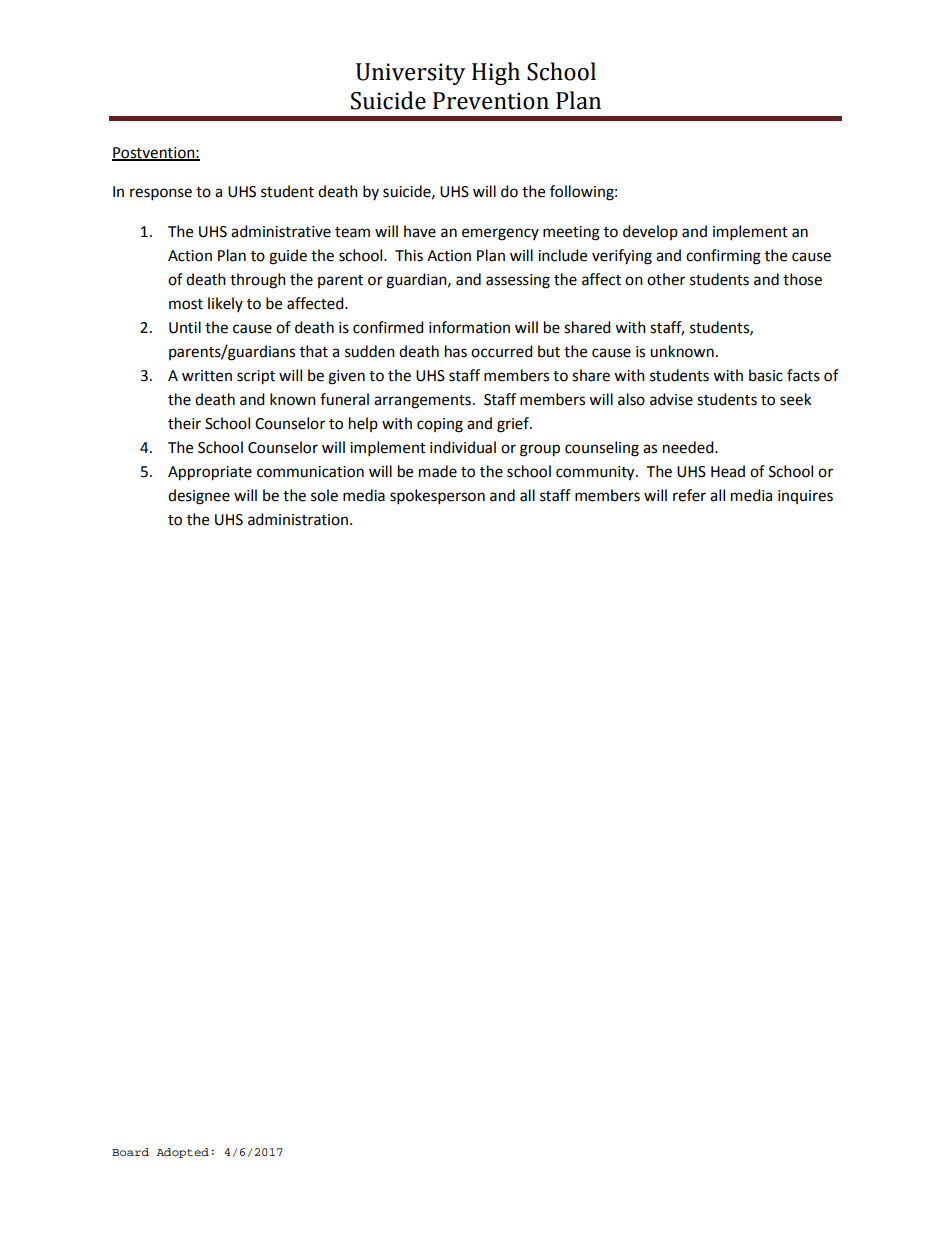 The width and height of the screenshot is (952, 1233). What do you see at coordinates (463, 447) in the screenshot?
I see `individual` at bounding box center [463, 447].
